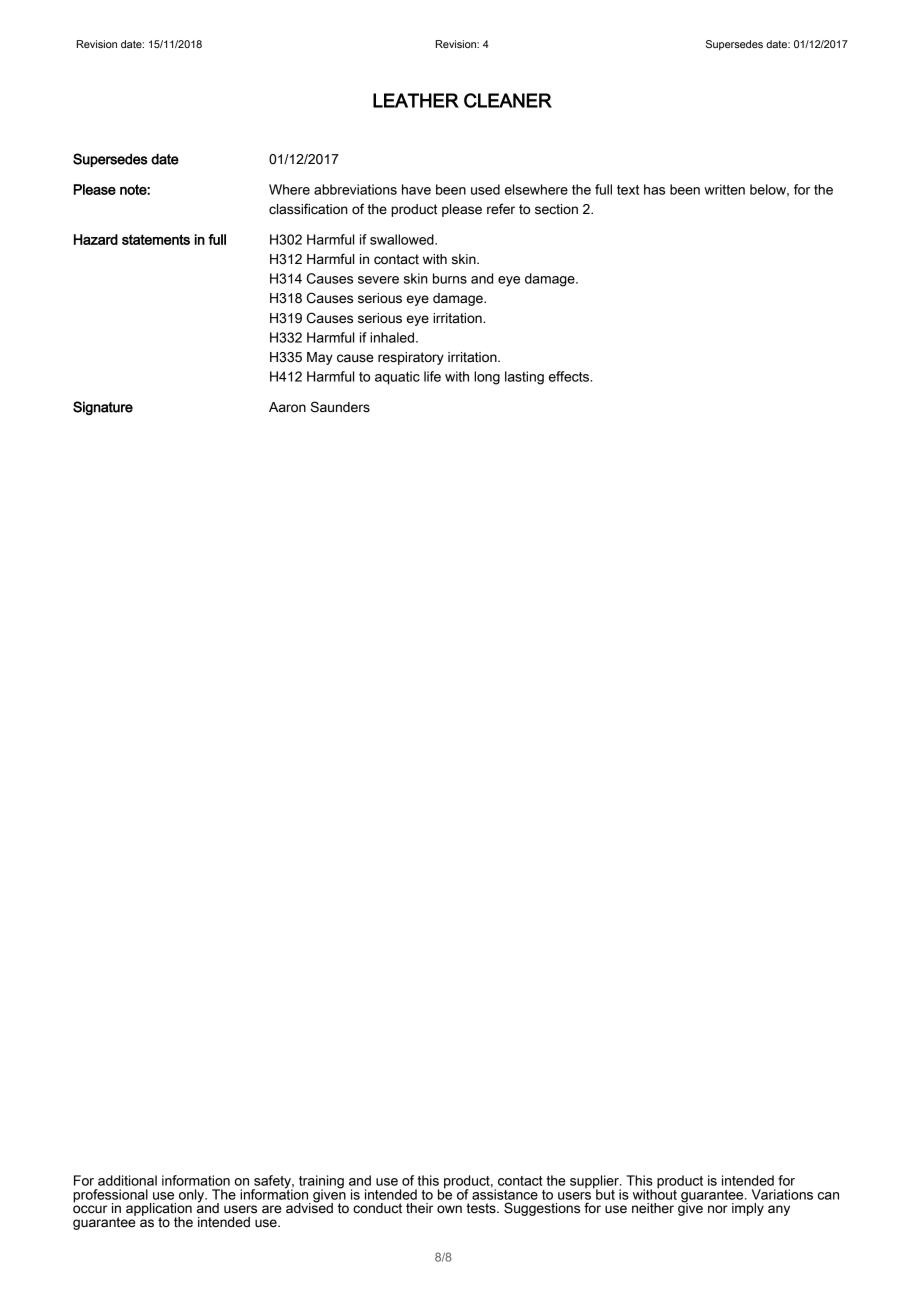 The image size is (924, 1308). Describe the element at coordinates (748, 1209) in the page. I see `imply` at that location.
